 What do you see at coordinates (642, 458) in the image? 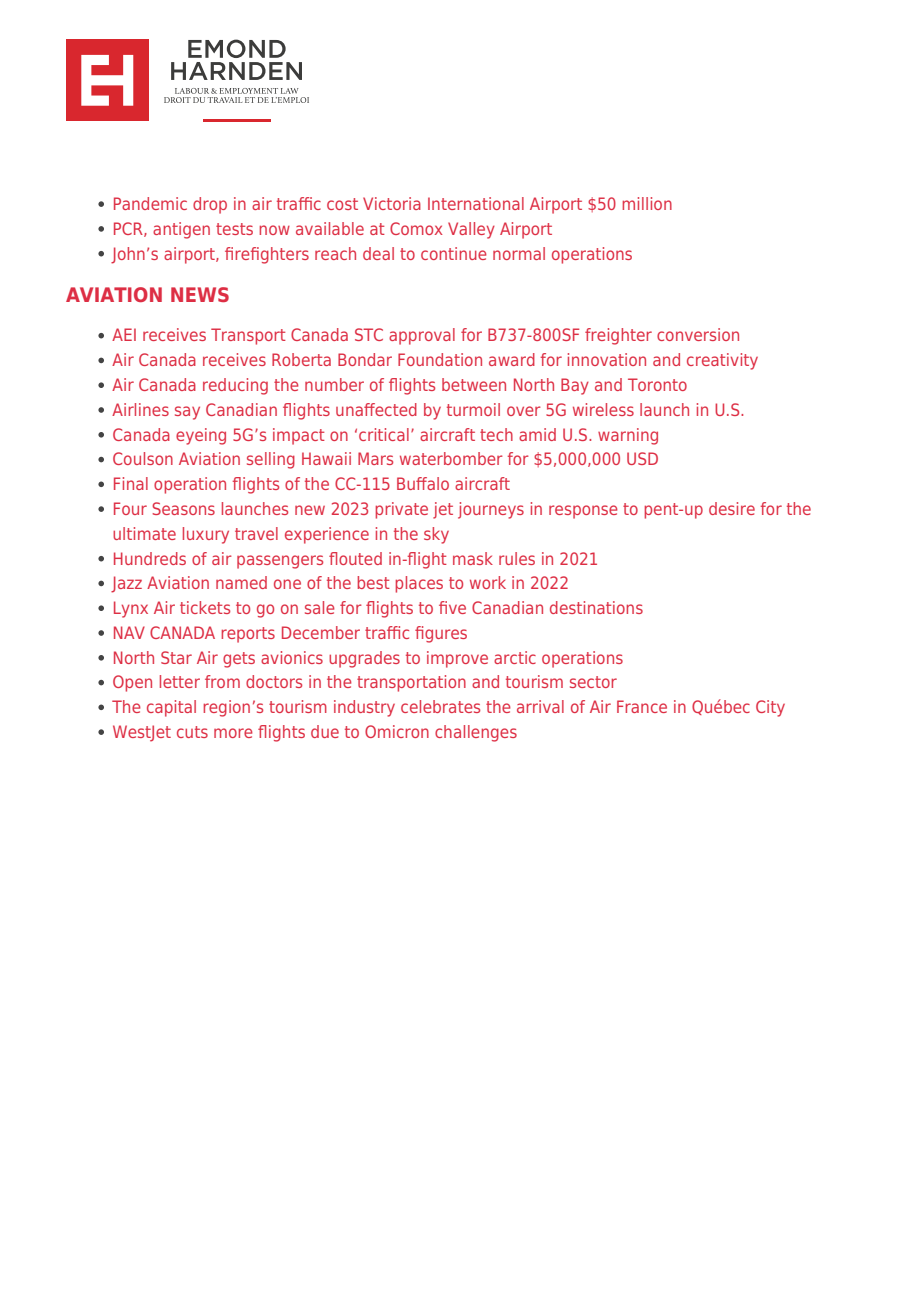
I see `USD` at bounding box center [642, 458].
